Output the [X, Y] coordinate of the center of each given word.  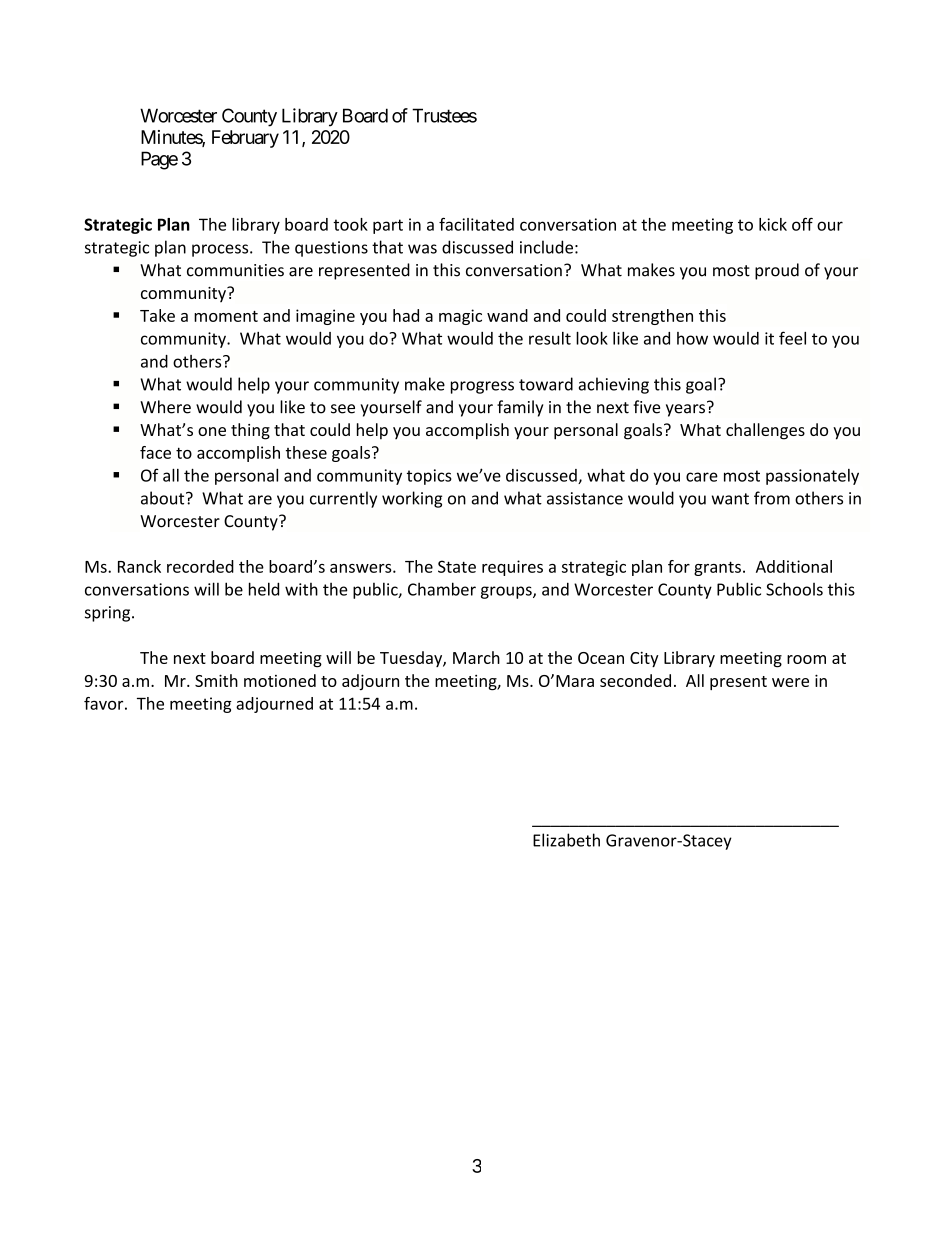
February [245, 139]
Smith [216, 680]
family [520, 408]
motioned [280, 680]
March [476, 657]
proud [777, 271]
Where [165, 407]
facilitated [476, 224]
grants [717, 568]
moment [226, 316]
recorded [200, 566]
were [790, 682]
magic [460, 317]
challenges [765, 431]
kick [773, 224]
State [457, 566]
